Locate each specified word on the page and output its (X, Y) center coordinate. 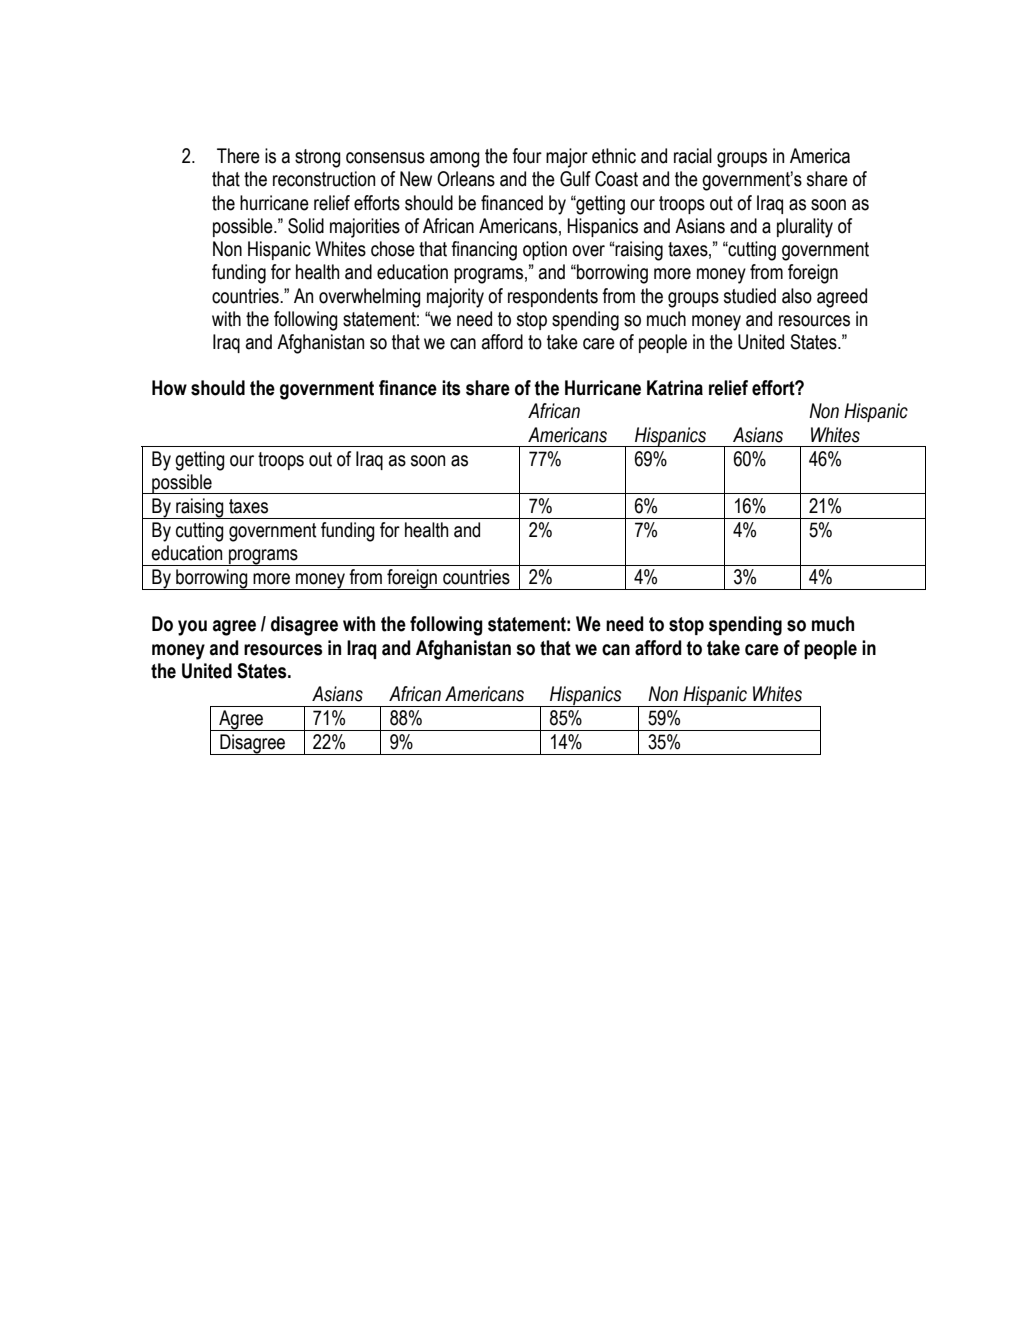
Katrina (675, 388)
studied (750, 296)
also (797, 296)
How (169, 388)
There (238, 156)
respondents (553, 297)
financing (484, 251)
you (192, 628)
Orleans (466, 179)
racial (693, 156)
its (451, 388)
